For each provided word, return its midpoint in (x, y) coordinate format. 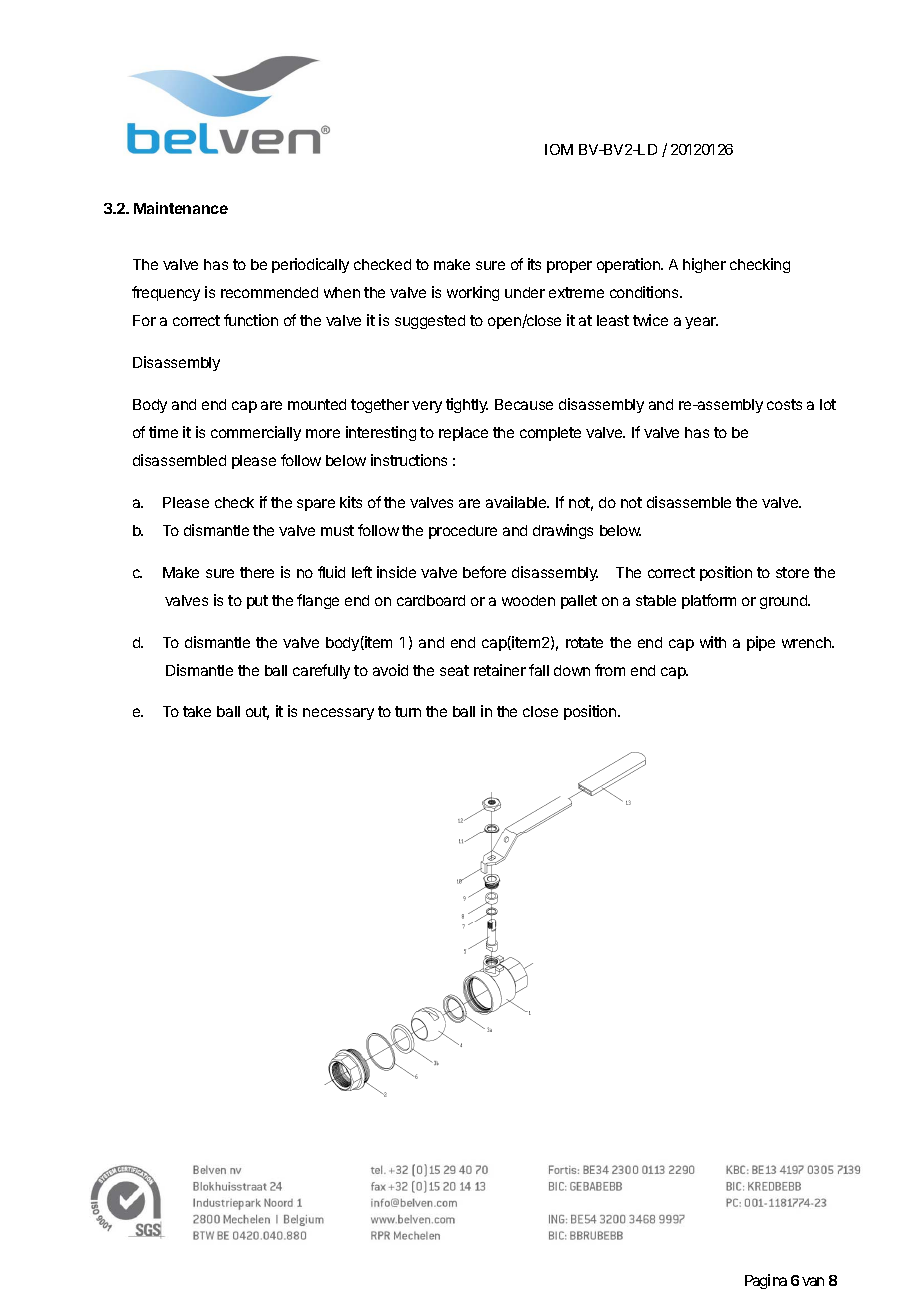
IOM (559, 149)
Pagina (766, 1281)
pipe (761, 643)
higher (704, 265)
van (813, 1281)
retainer (500, 670)
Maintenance (181, 208)
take (197, 711)
